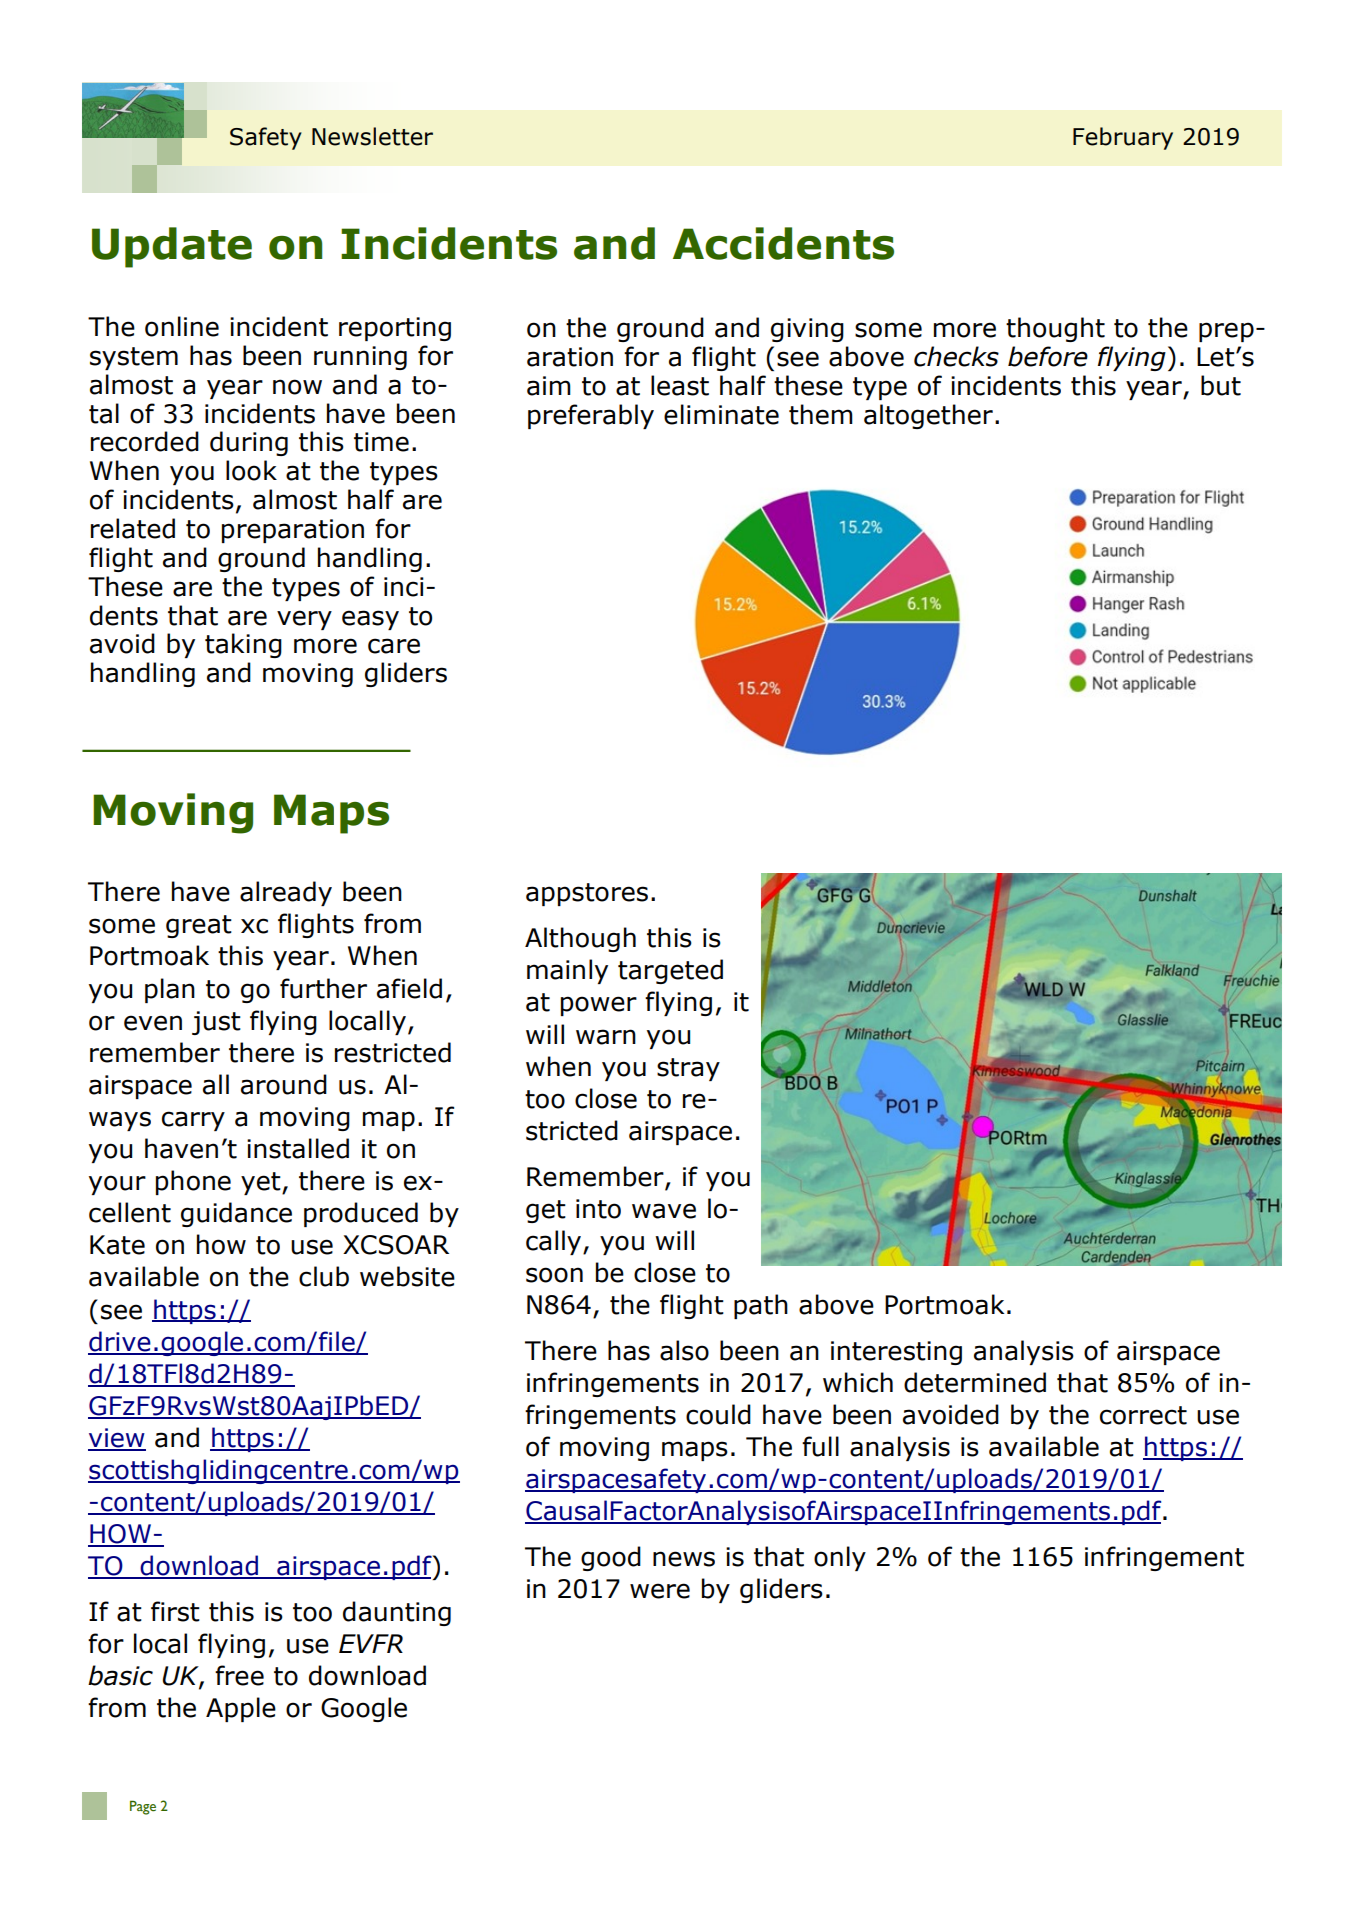 The image size is (1364, 1929). What do you see at coordinates (975, 1382) in the image?
I see `determined` at bounding box center [975, 1382].
